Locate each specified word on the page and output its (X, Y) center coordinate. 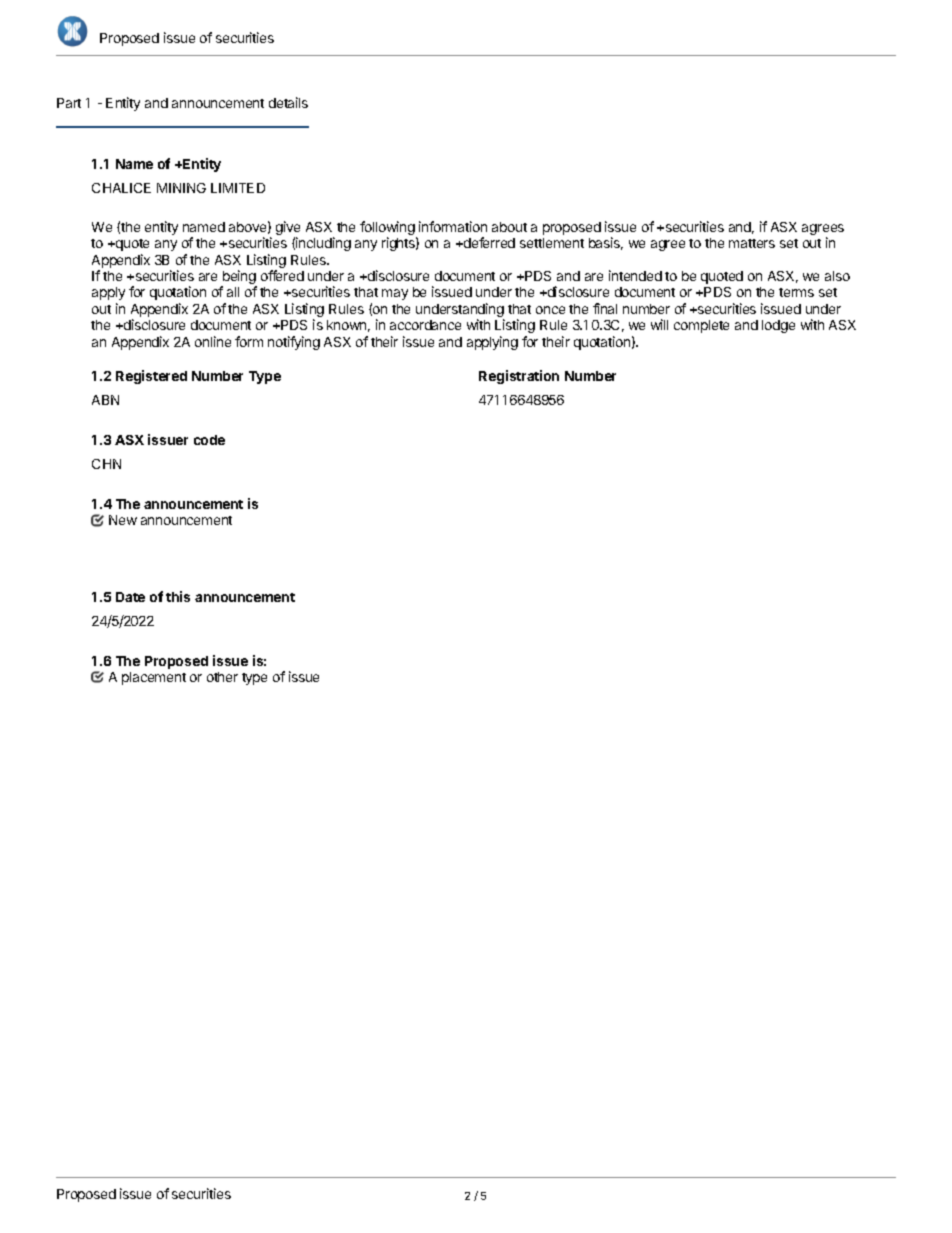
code (209, 440)
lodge (778, 326)
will (659, 324)
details (288, 102)
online (213, 341)
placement (154, 678)
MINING (181, 188)
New (123, 520)
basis (606, 243)
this (178, 596)
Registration (519, 377)
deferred (488, 242)
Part (69, 103)
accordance (425, 325)
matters (752, 243)
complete (701, 326)
